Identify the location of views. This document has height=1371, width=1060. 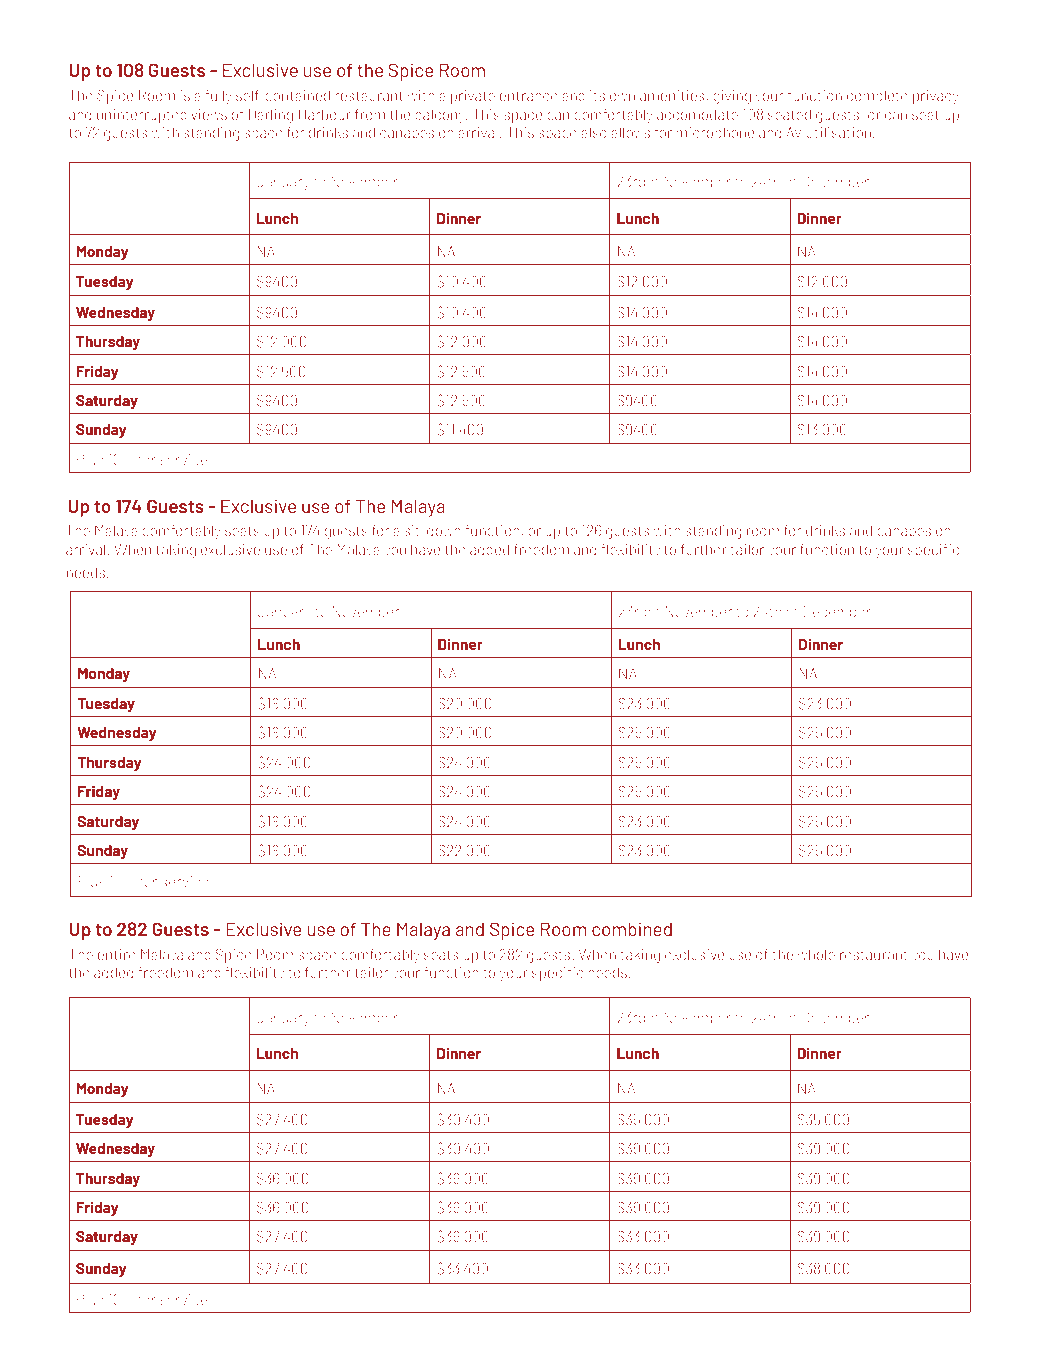
(209, 114).
